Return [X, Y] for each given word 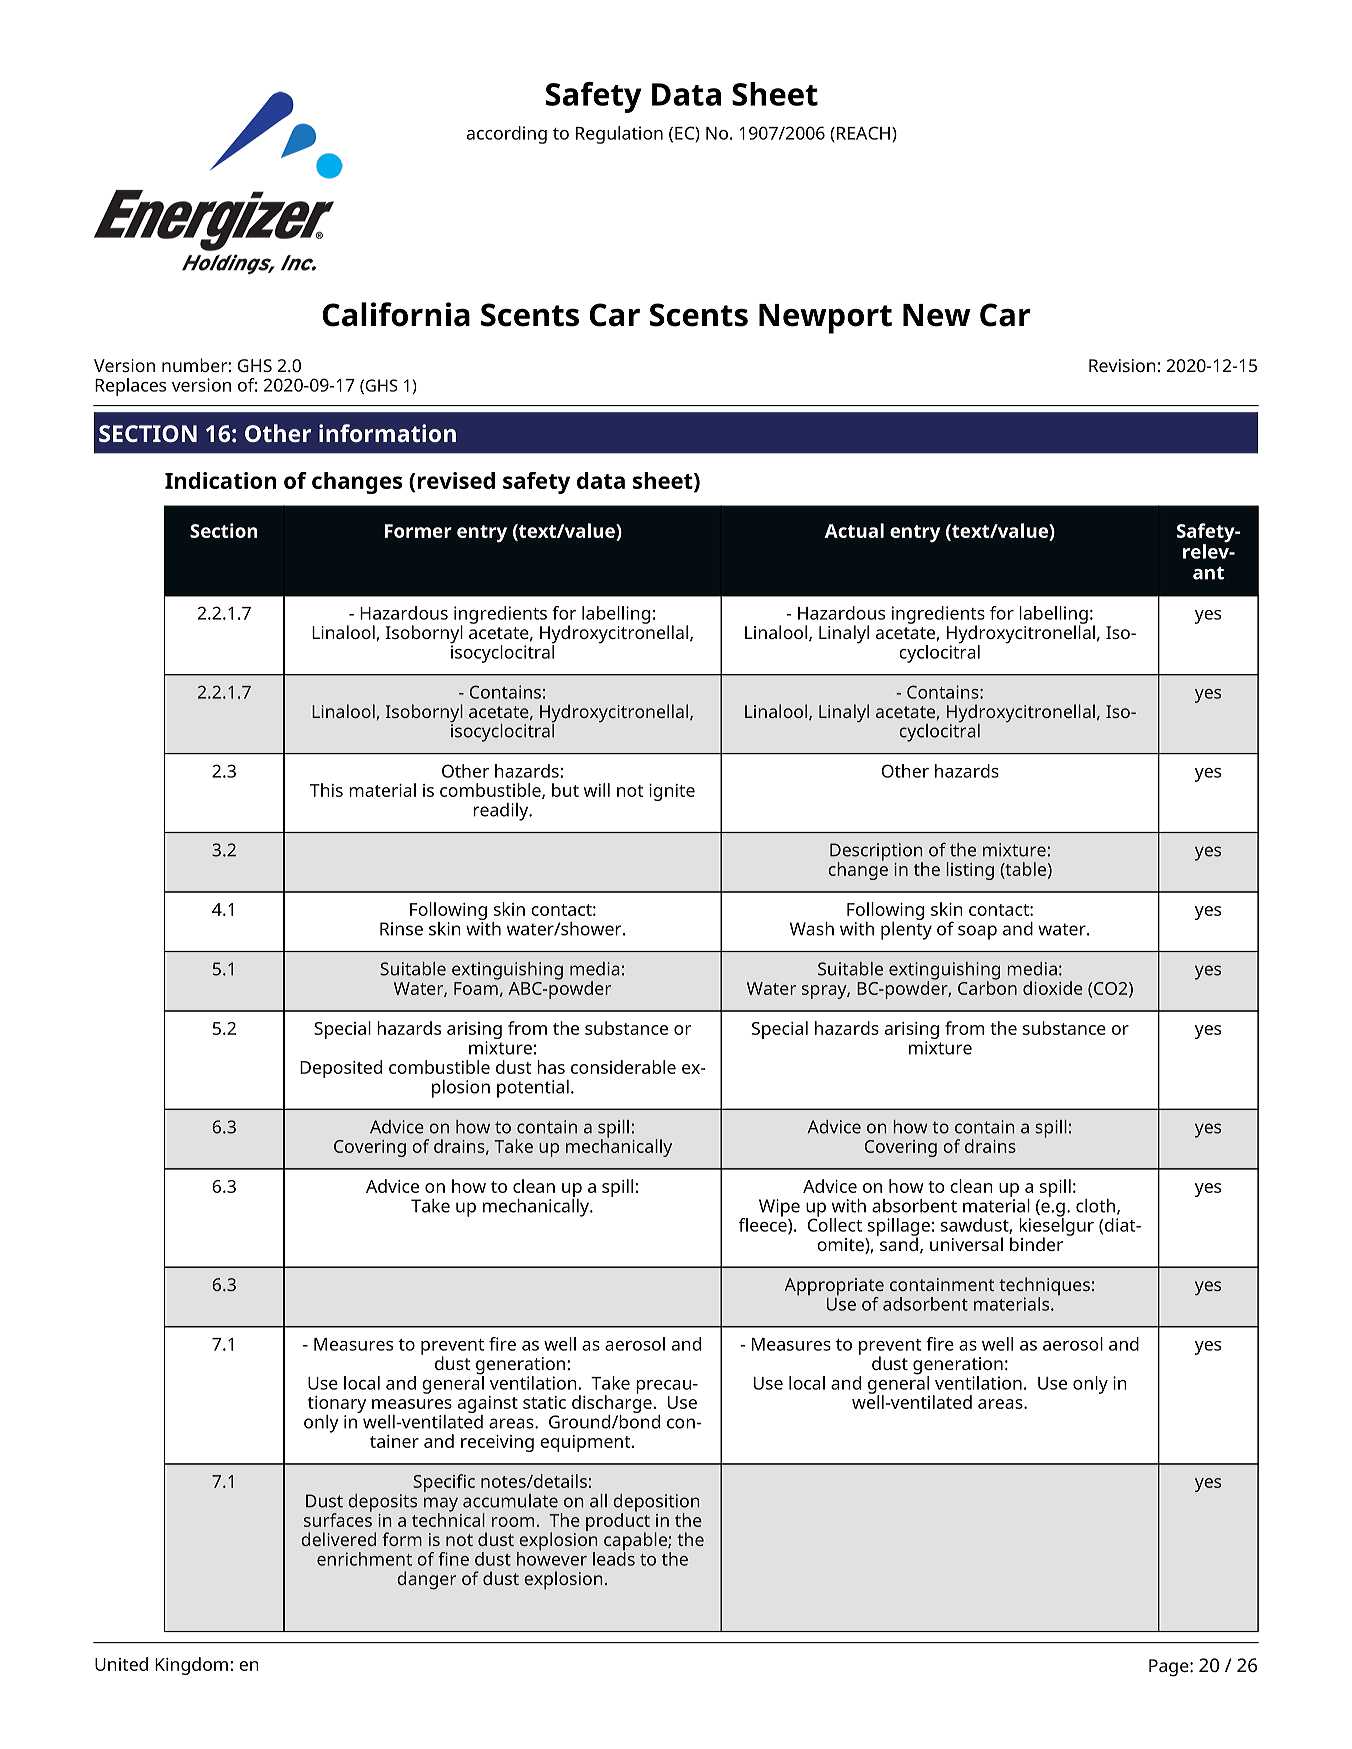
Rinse [401, 929]
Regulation [619, 135]
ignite [672, 792]
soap [977, 932]
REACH [863, 133]
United [121, 1664]
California [396, 314]
